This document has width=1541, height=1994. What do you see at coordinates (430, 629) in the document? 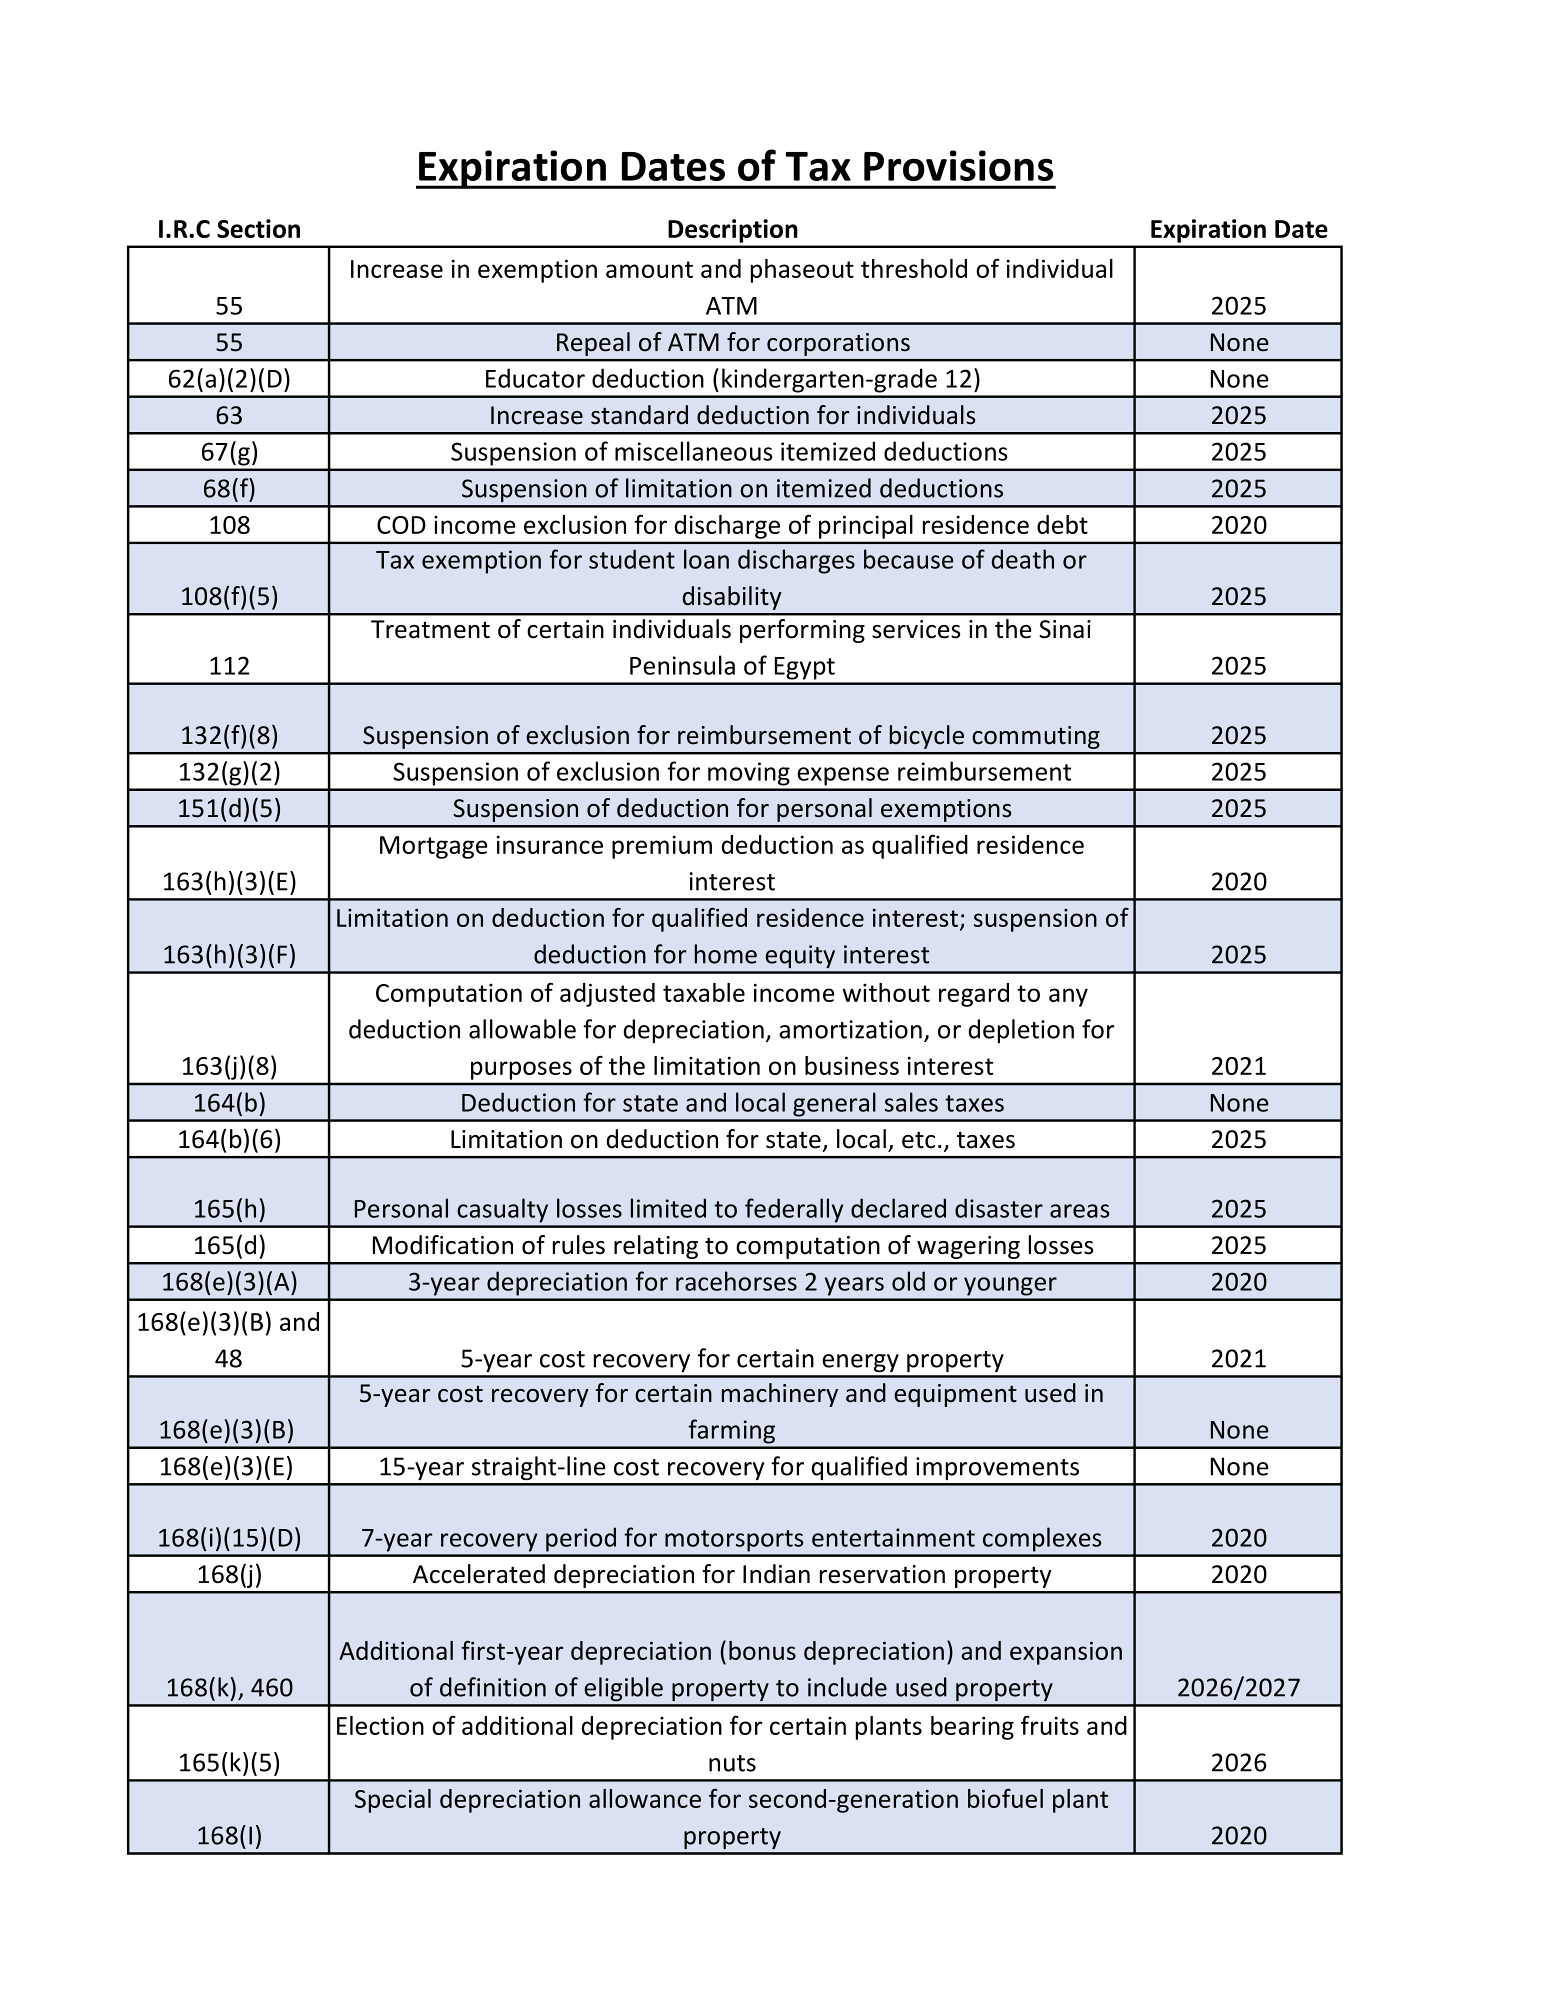
I see `Treatment` at bounding box center [430, 629].
